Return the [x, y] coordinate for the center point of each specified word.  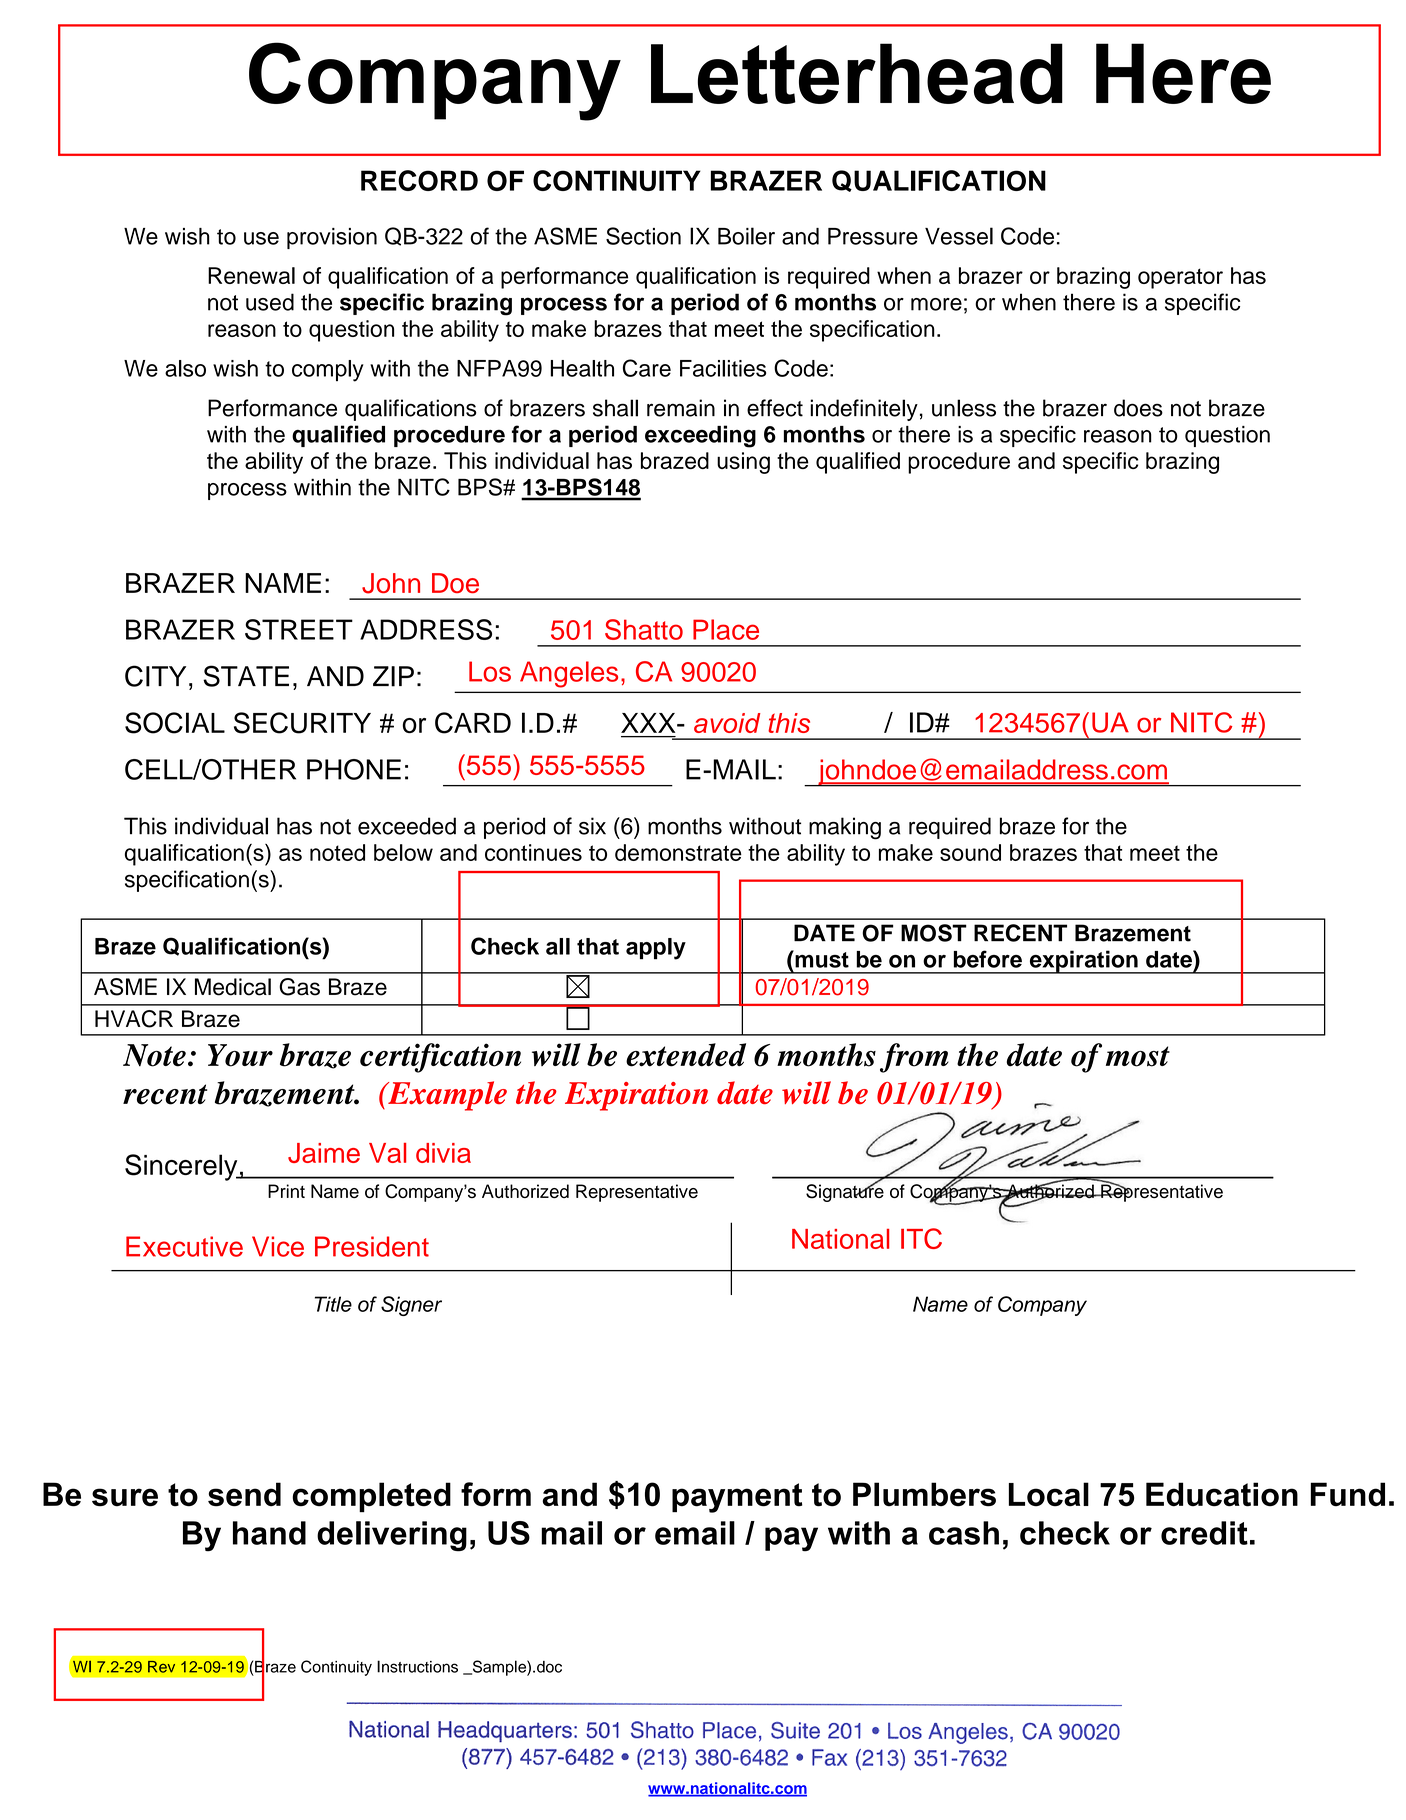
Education [1222, 1494]
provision [332, 238]
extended [686, 1055]
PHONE [354, 769]
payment [737, 1498]
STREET [299, 629]
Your [240, 1055]
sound [970, 852]
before [988, 959]
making [845, 828]
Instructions [417, 1666]
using [743, 463]
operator [1180, 278]
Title [333, 1304]
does [1138, 408]
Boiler [746, 236]
